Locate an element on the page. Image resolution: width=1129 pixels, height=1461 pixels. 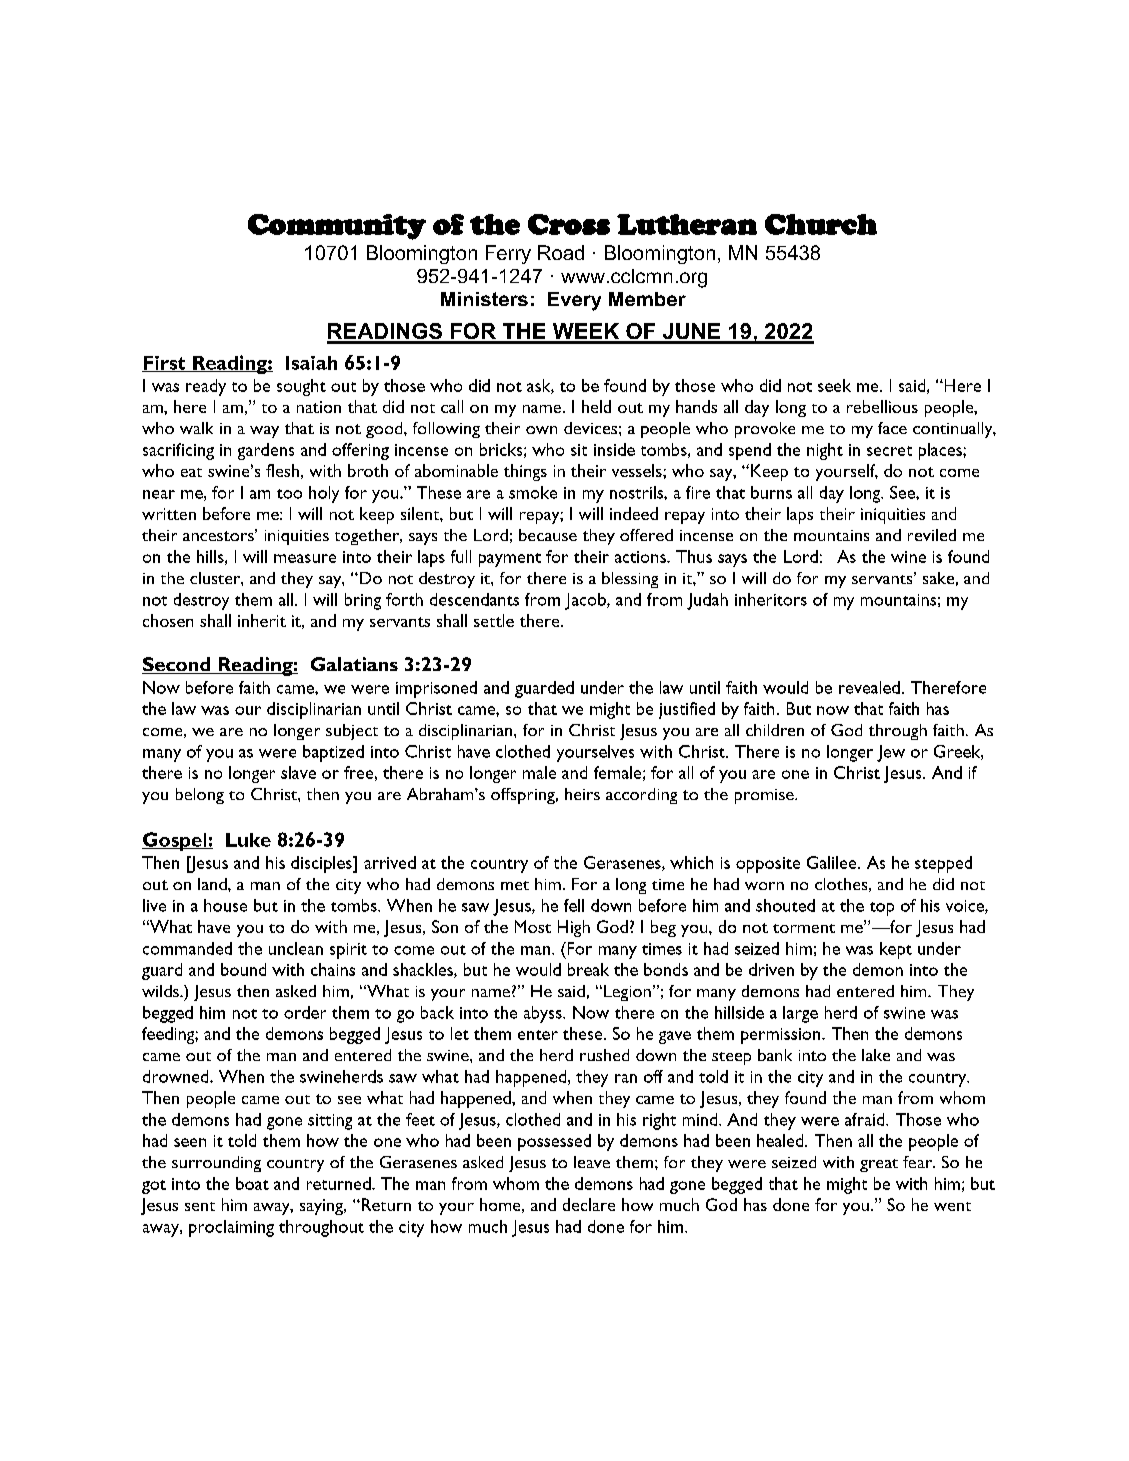
Community is located at coordinates (337, 227).
